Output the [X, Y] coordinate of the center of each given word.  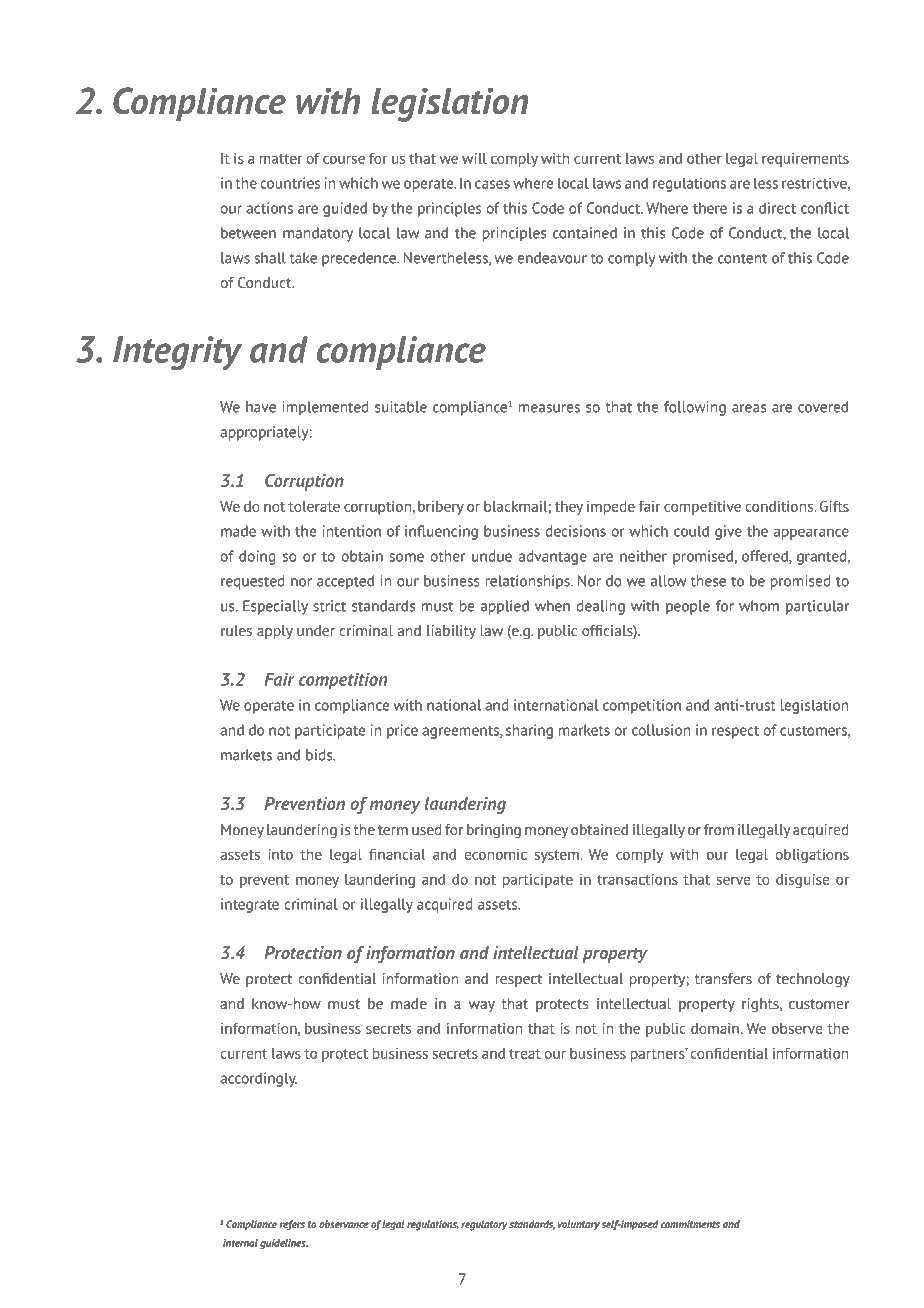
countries [290, 183]
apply [275, 632]
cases [492, 184]
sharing [529, 731]
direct [777, 208]
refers [292, 1225]
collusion [661, 730]
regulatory [484, 1225]
